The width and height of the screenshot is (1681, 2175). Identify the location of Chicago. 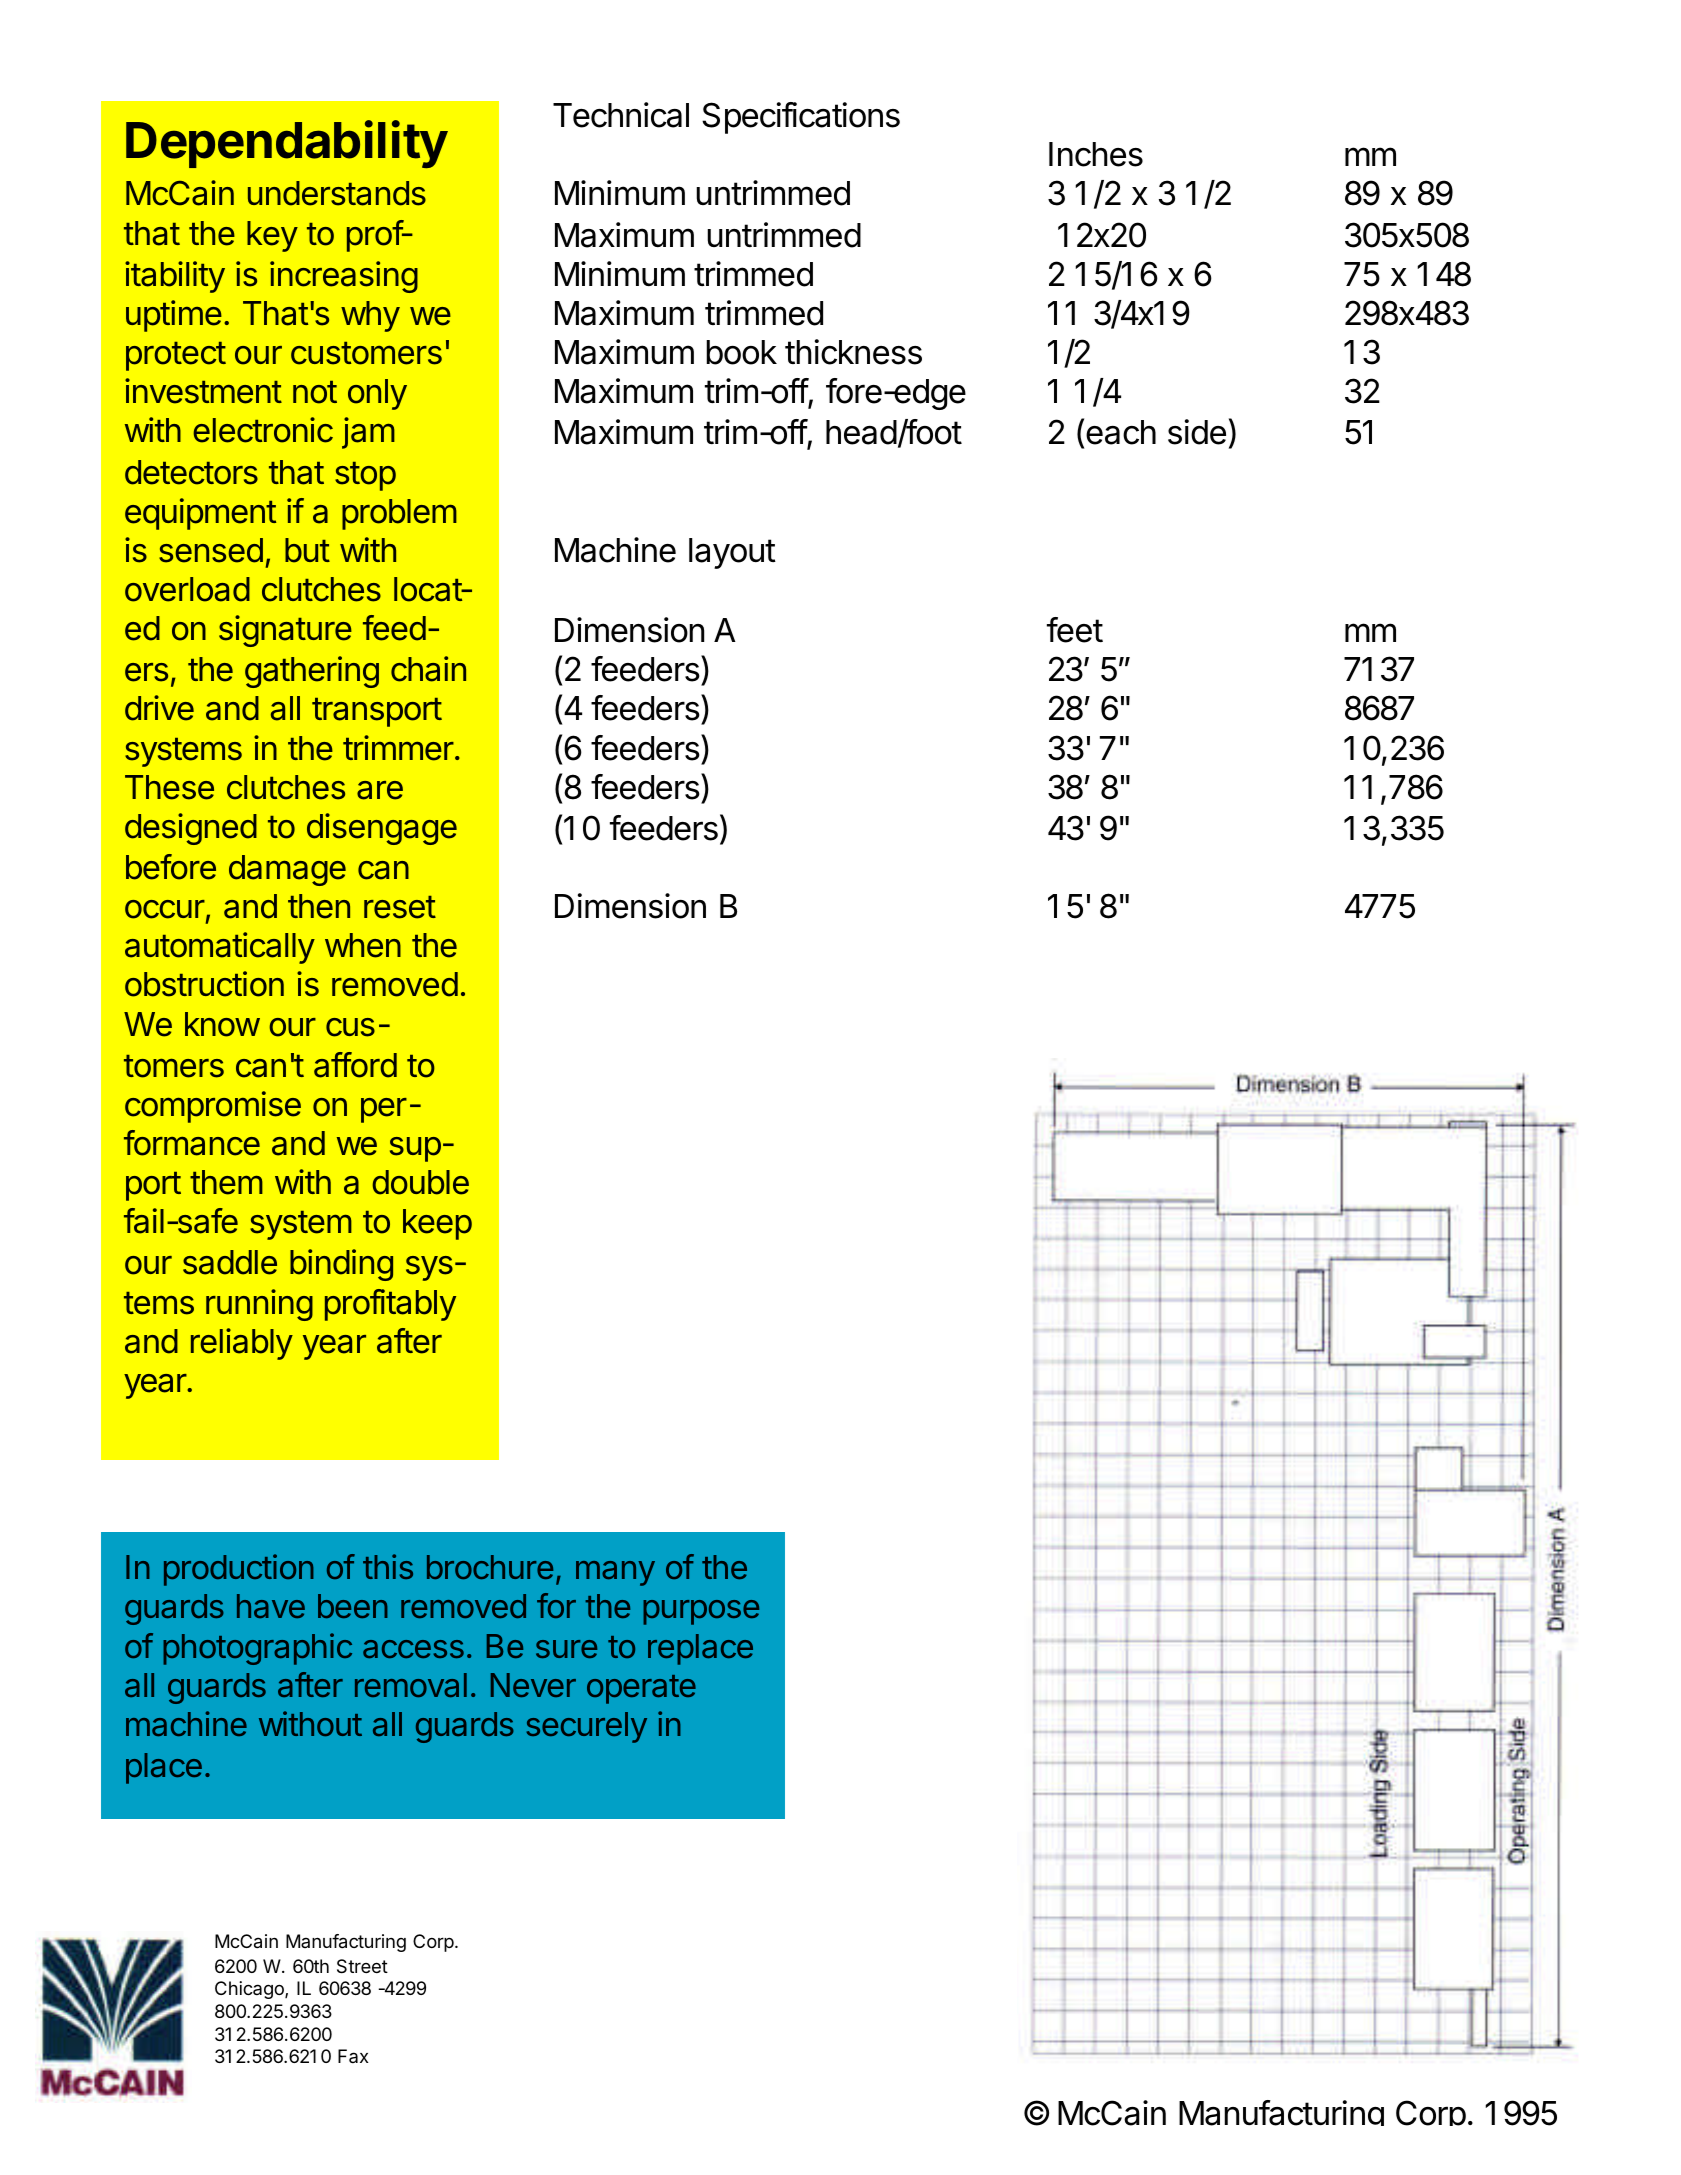
(250, 1990).
